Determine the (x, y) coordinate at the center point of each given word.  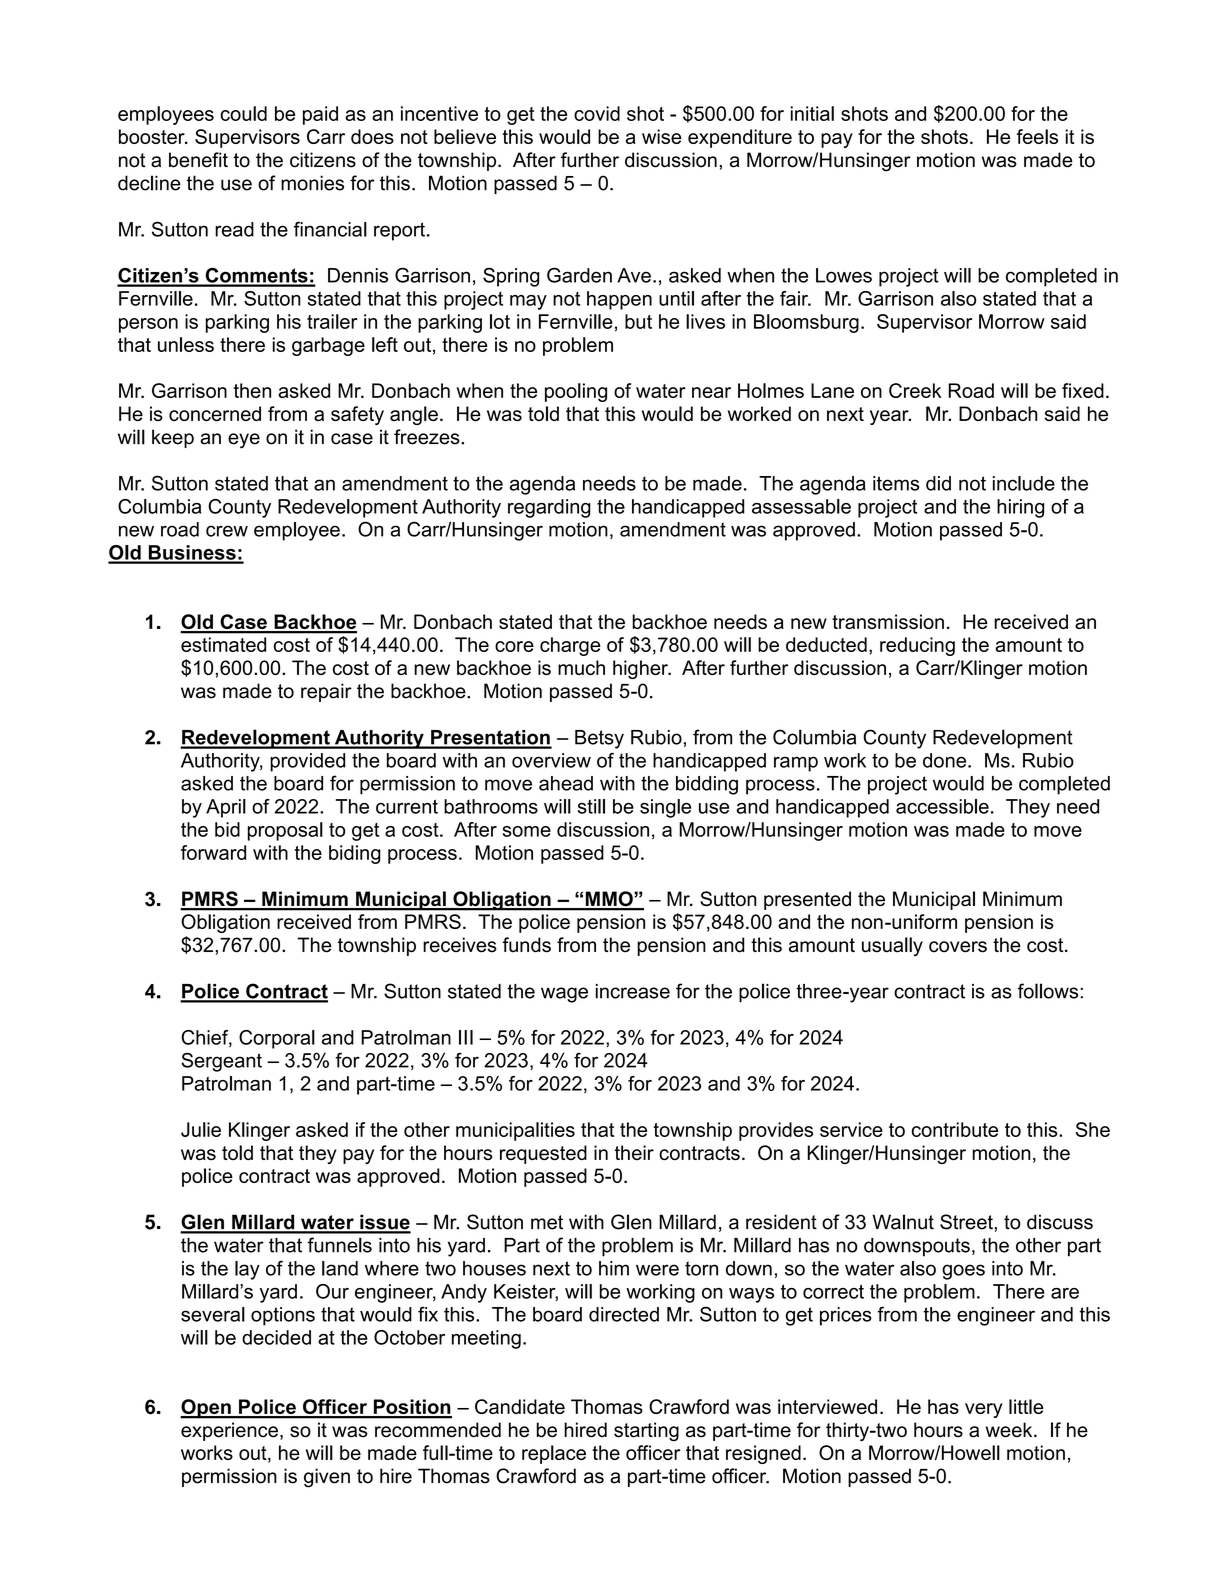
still (591, 806)
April (226, 808)
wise (661, 136)
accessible (942, 806)
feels (1037, 136)
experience (229, 1431)
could (243, 113)
